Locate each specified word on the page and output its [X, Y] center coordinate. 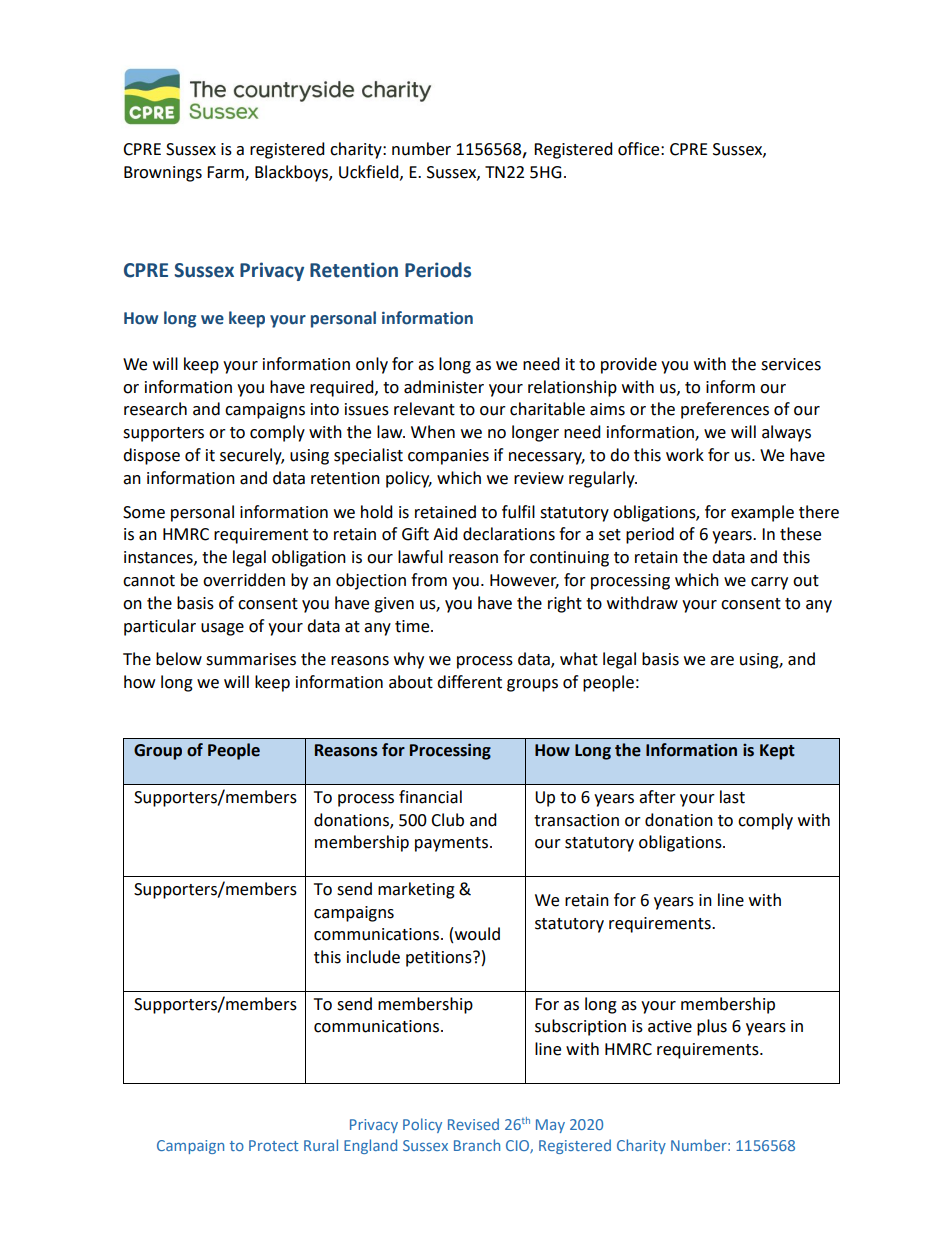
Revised [473, 1124]
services [791, 364]
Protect [273, 1145]
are [722, 661]
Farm [226, 173]
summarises [251, 659]
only [372, 365]
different [469, 682]
